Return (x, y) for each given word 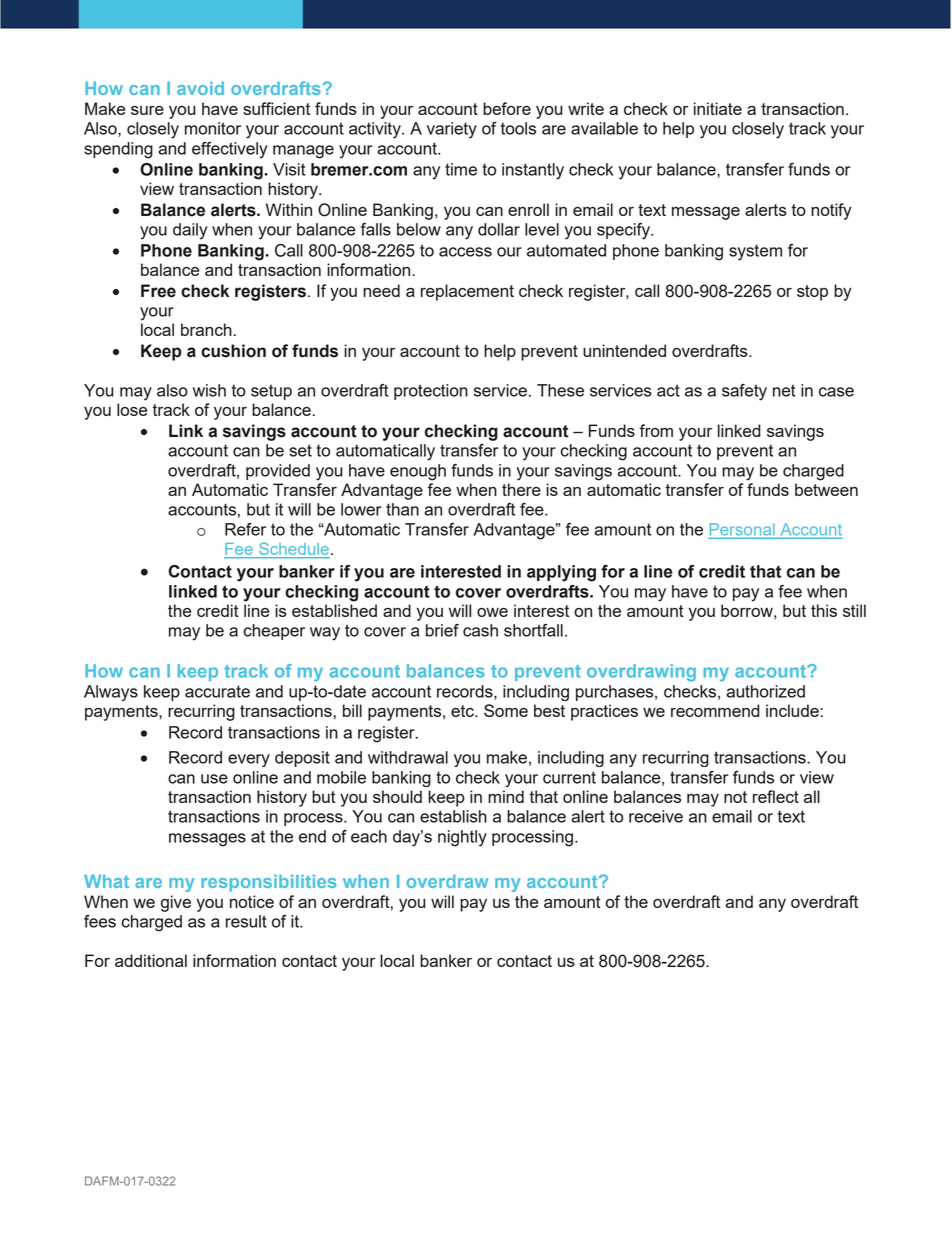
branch (206, 329)
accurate (217, 691)
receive (656, 816)
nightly (462, 838)
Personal (742, 529)
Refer (245, 529)
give (176, 903)
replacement (467, 292)
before (507, 108)
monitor (213, 128)
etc (463, 711)
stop (812, 293)
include (792, 710)
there (521, 489)
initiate (718, 108)
